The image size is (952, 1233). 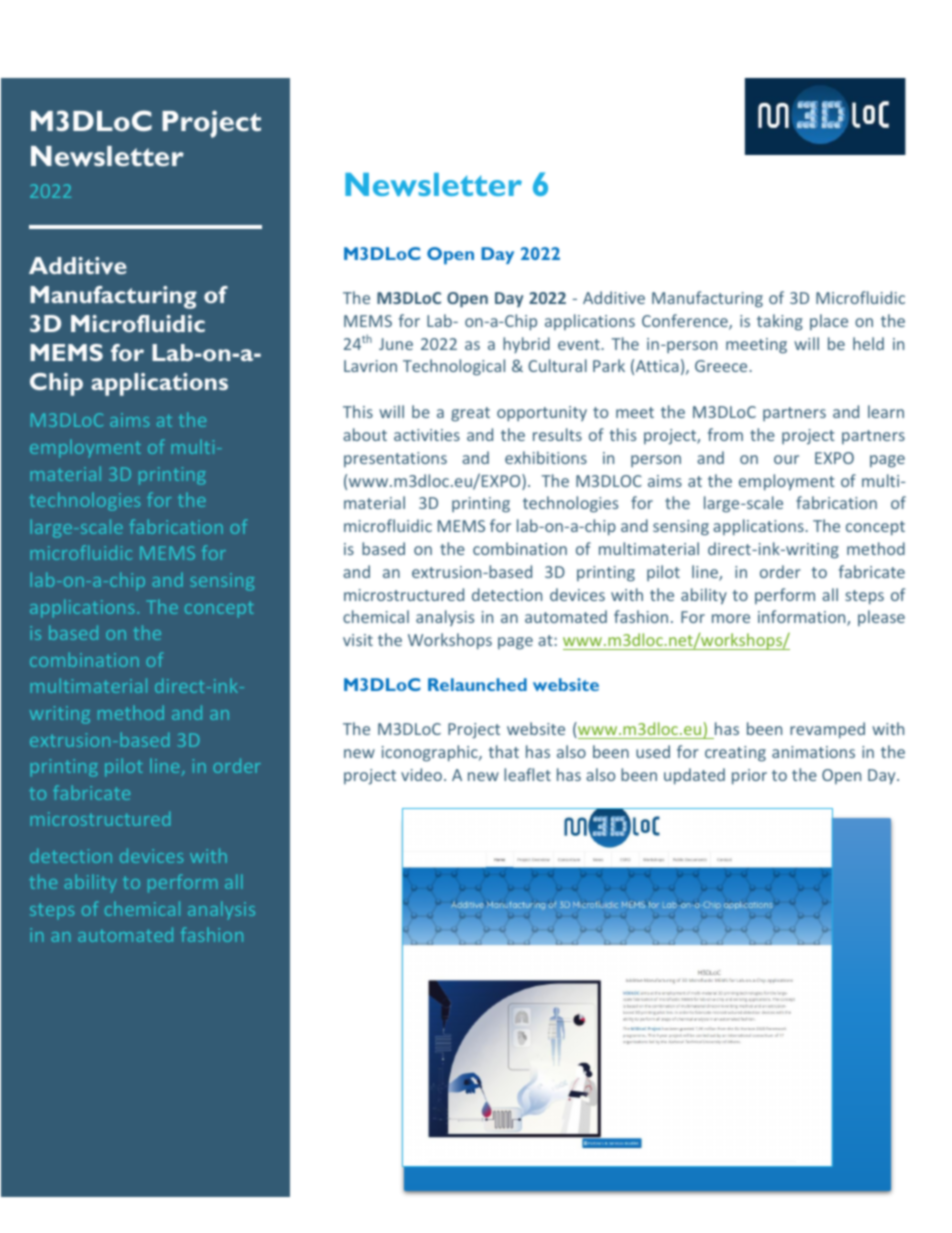 What do you see at coordinates (396, 344) in the screenshot?
I see `June` at bounding box center [396, 344].
